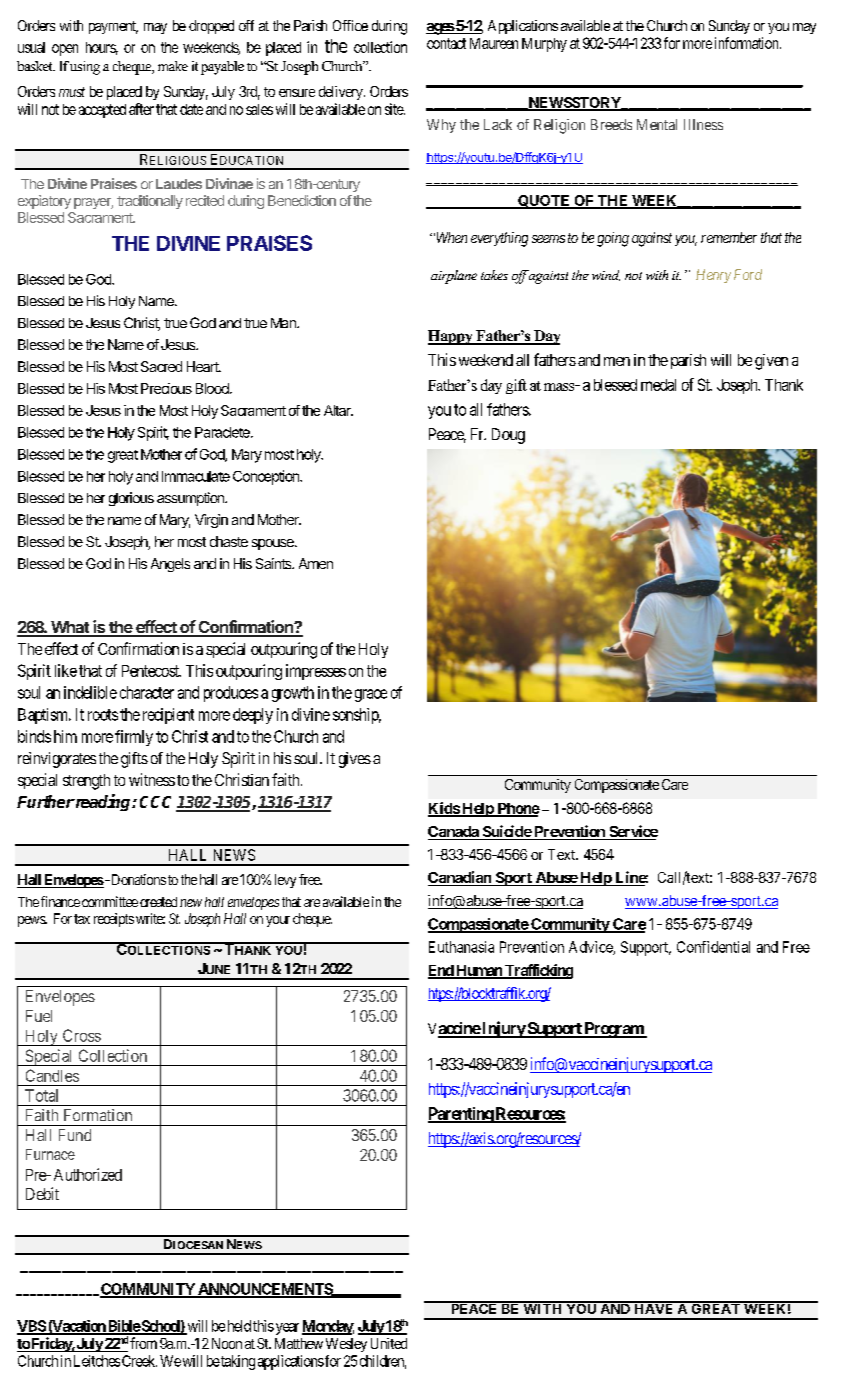 This document has width=849, height=1400. I want to click on using, so click(85, 68).
